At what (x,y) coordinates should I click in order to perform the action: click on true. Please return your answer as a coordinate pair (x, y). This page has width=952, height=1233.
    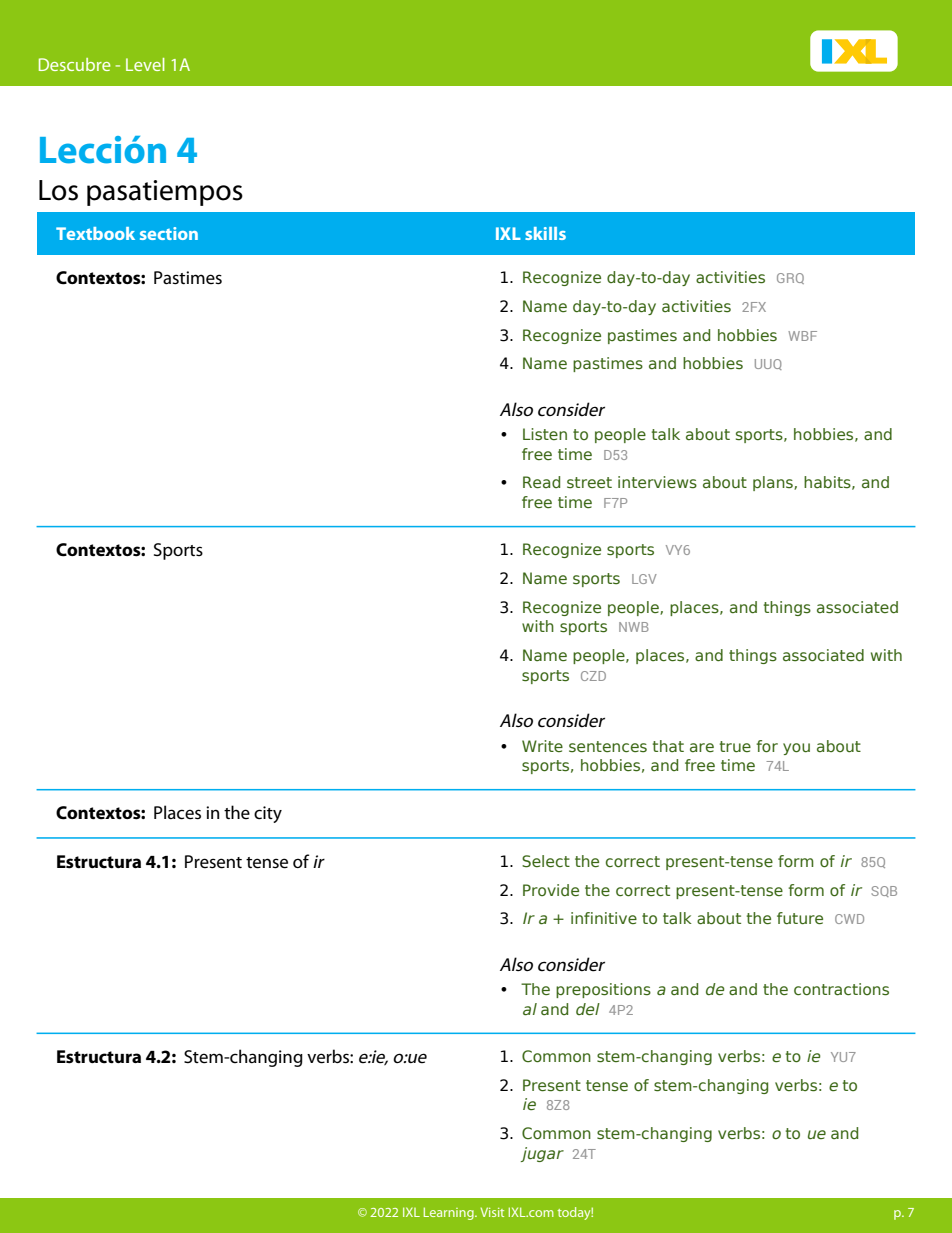
    Looking at the image, I should click on (735, 746).
